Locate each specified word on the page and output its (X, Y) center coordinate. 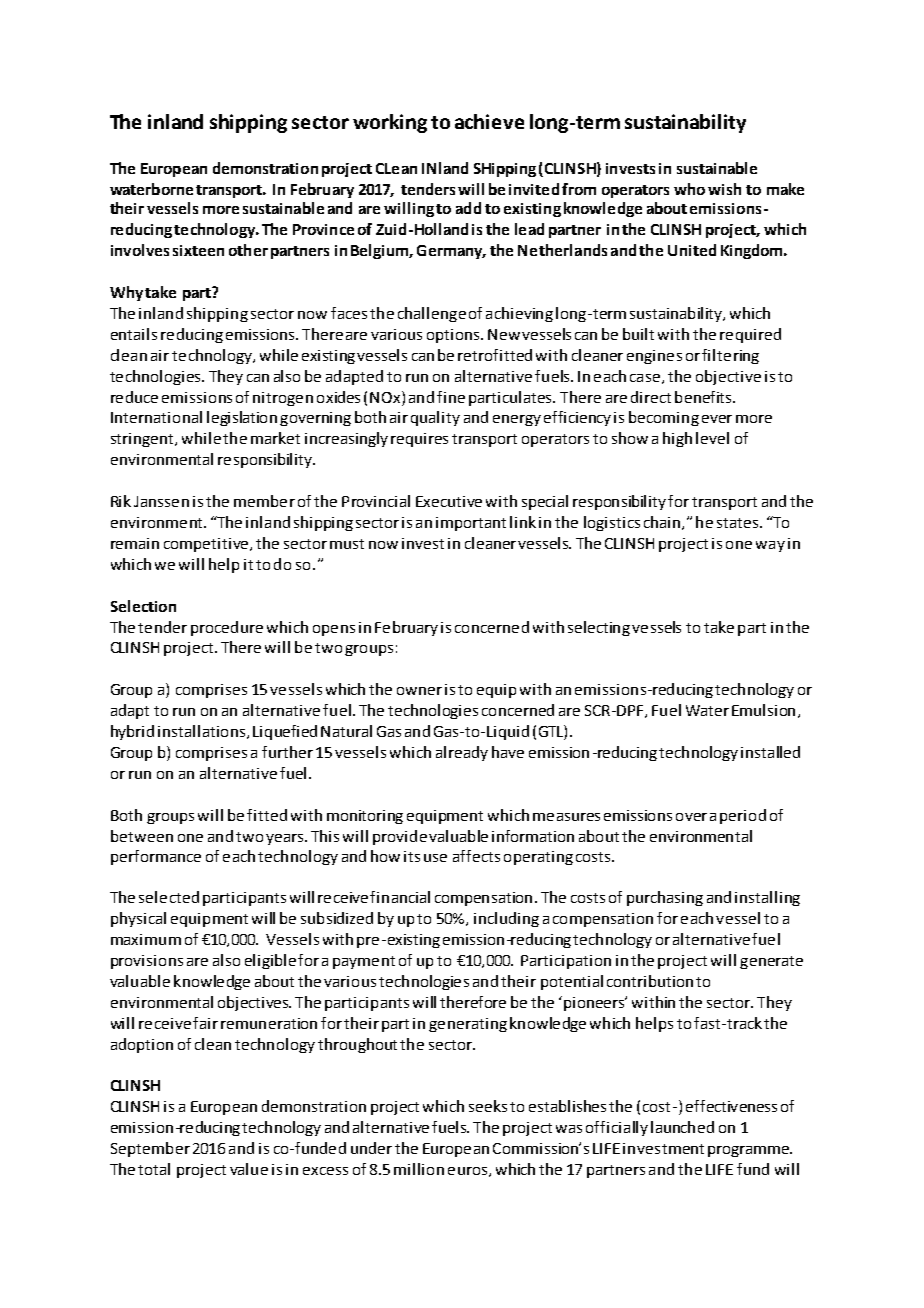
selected (169, 897)
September (150, 1149)
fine (451, 397)
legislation (242, 418)
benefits (704, 397)
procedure (227, 628)
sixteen (198, 250)
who (689, 189)
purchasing (665, 898)
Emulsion (763, 710)
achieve (489, 121)
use (435, 858)
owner (419, 691)
